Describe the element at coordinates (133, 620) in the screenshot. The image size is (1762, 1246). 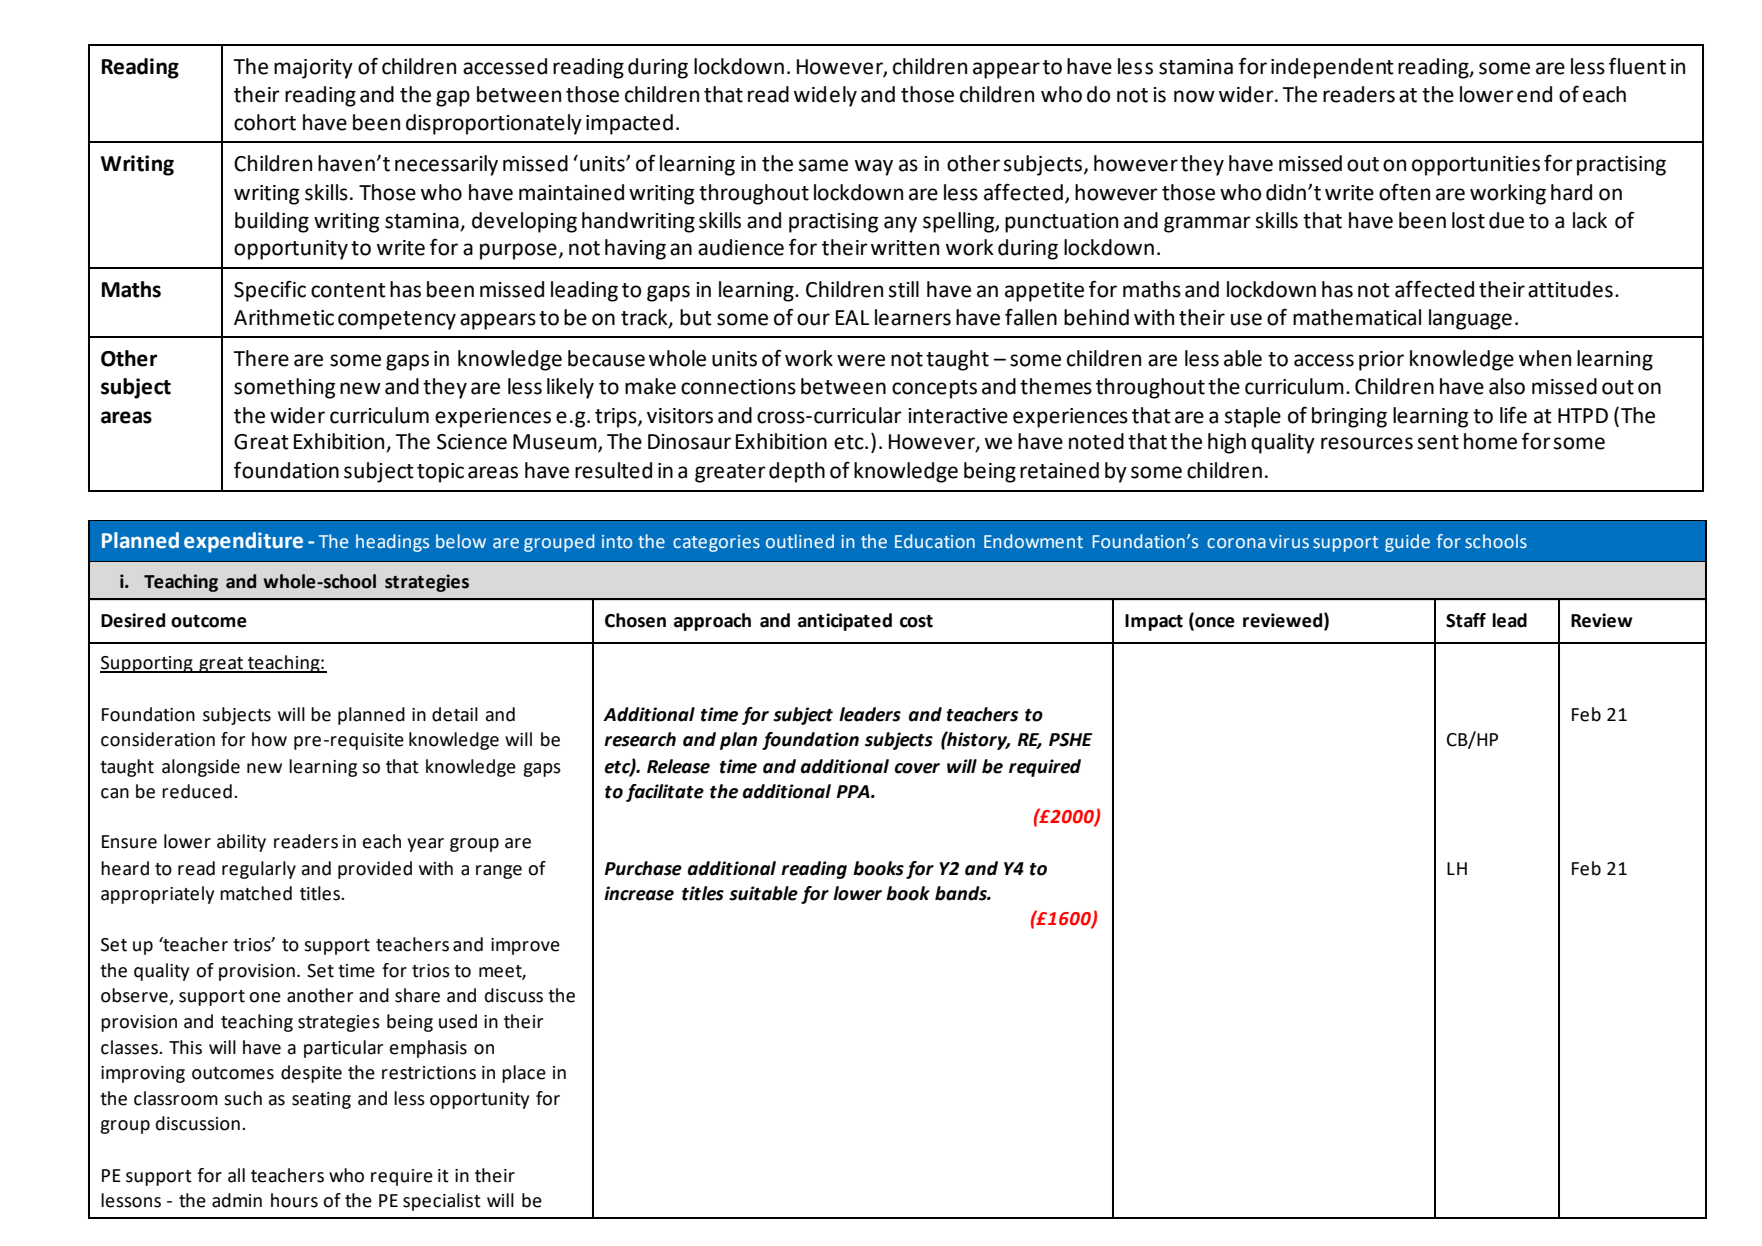
I see `Desired` at that location.
